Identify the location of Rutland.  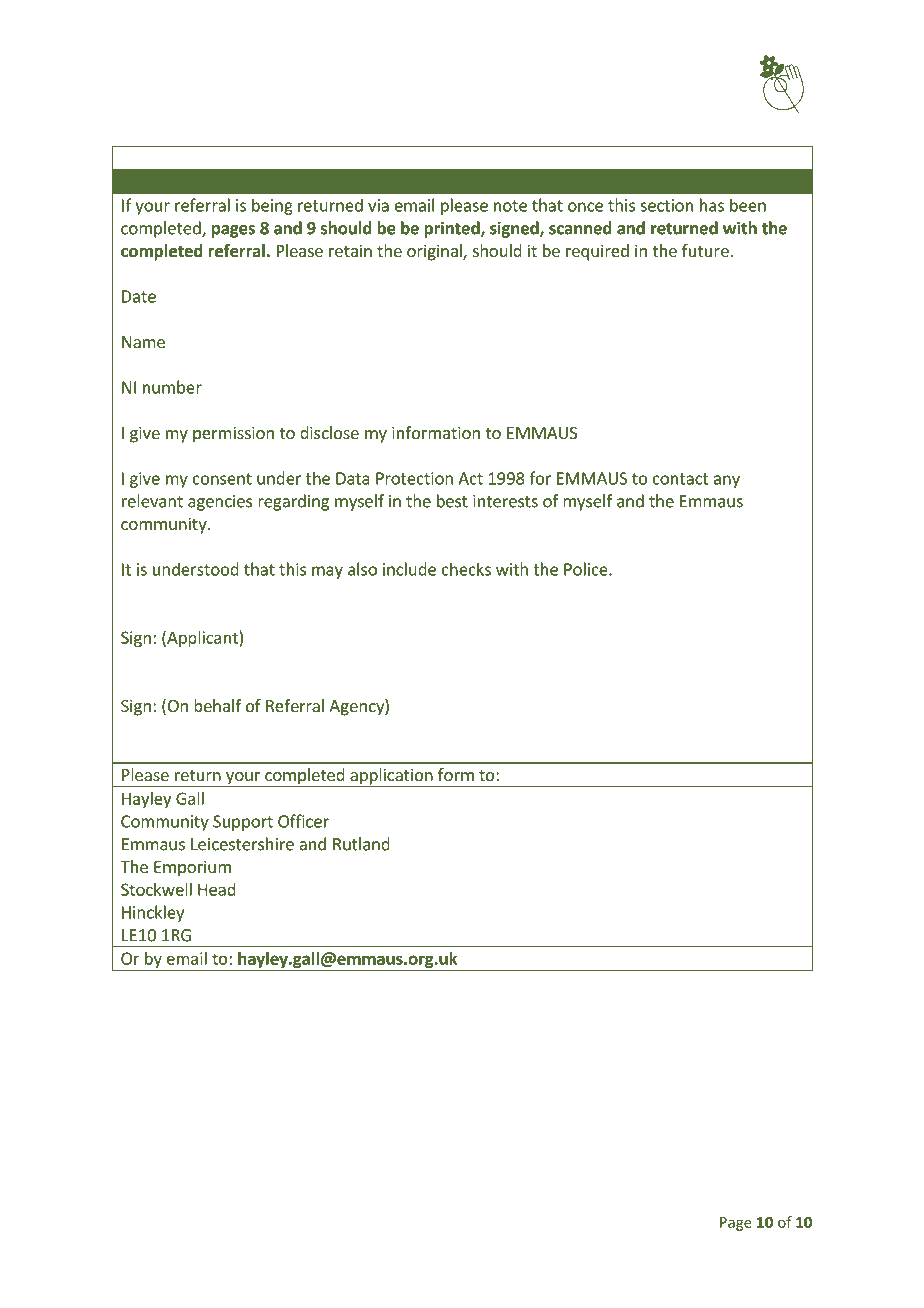
(361, 844).
